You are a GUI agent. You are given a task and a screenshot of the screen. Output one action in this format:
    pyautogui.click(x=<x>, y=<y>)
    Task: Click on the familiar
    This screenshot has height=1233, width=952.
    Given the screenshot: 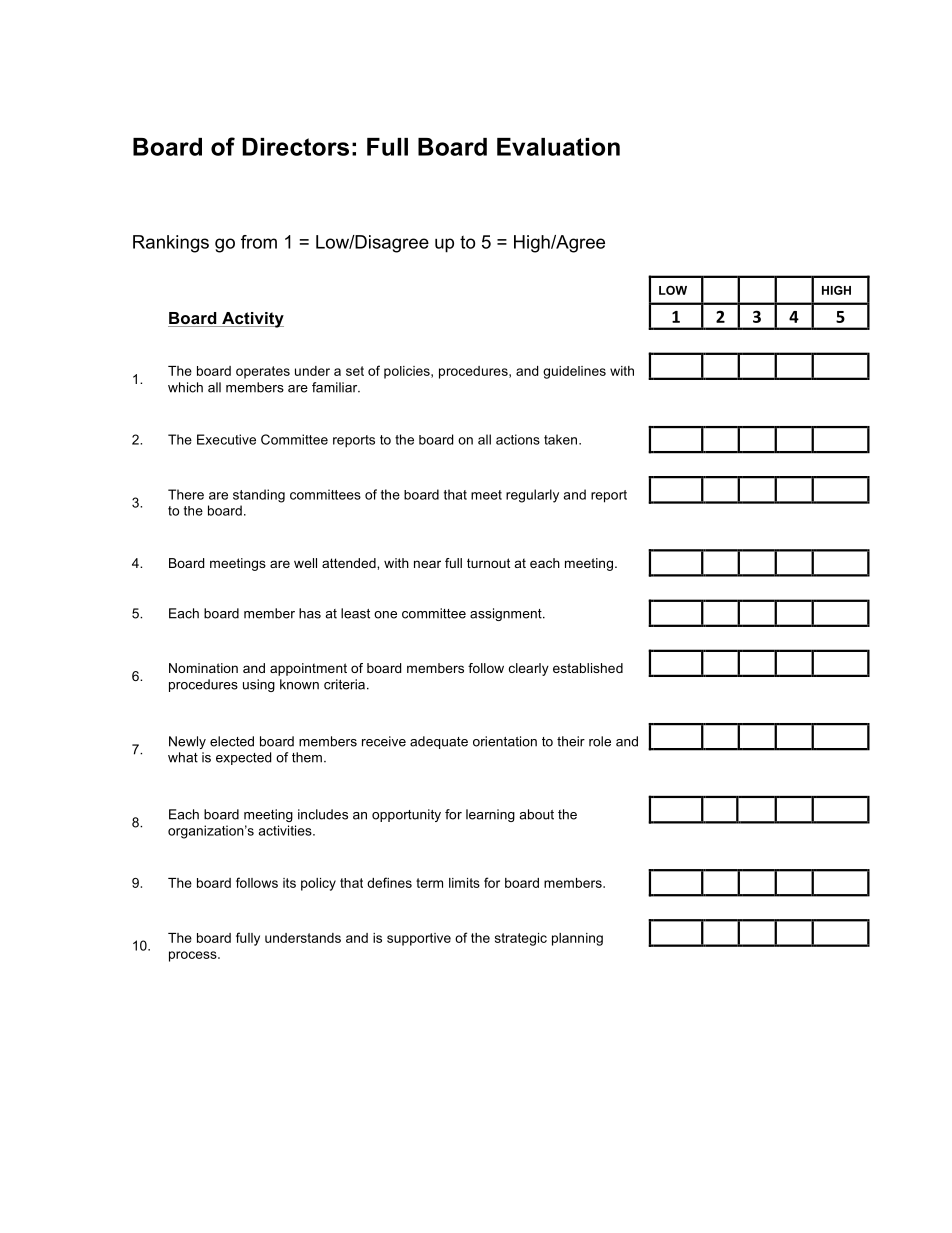 What is the action you would take?
    pyautogui.click(x=336, y=387)
